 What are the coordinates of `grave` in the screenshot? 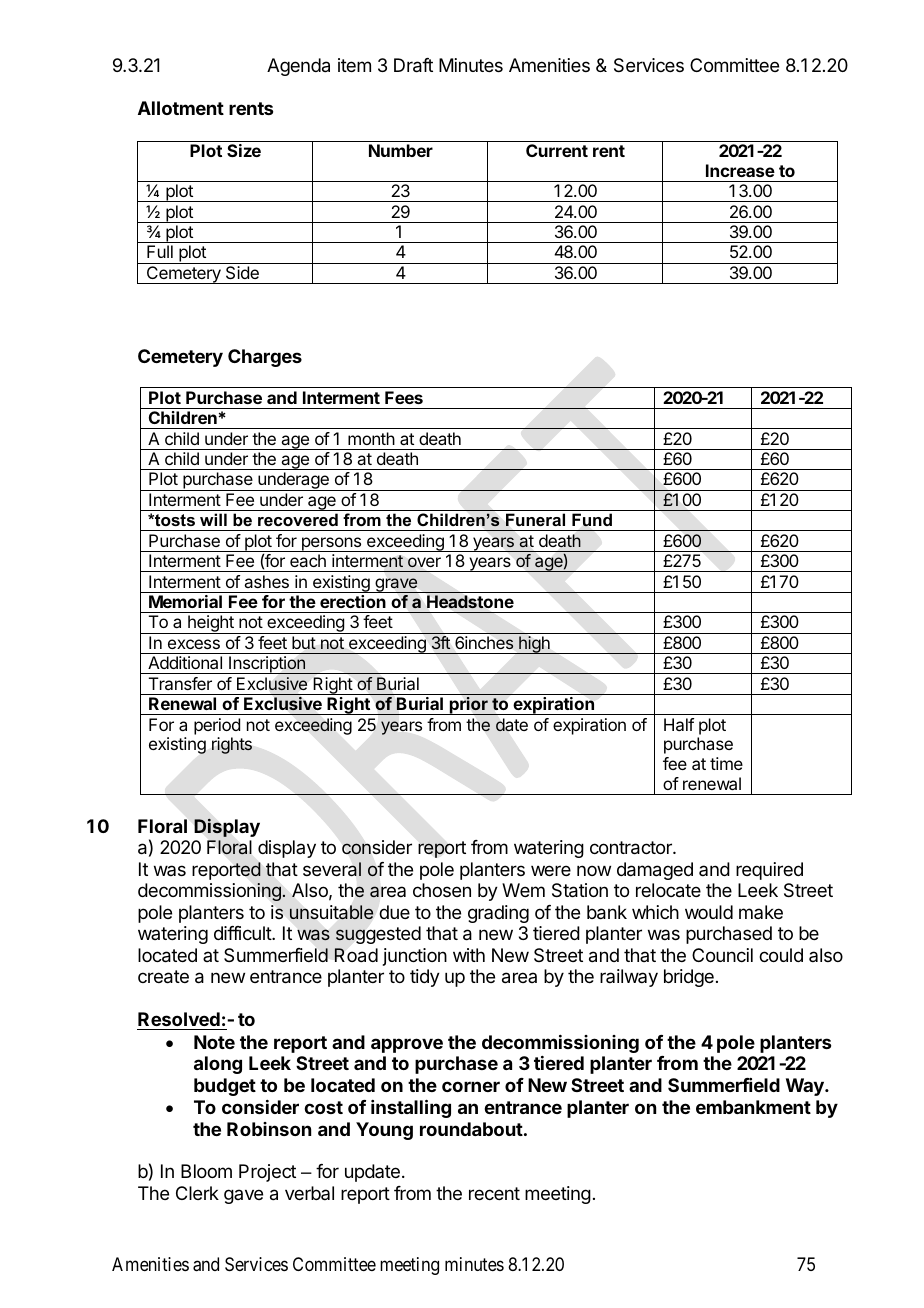 It's located at (396, 585).
